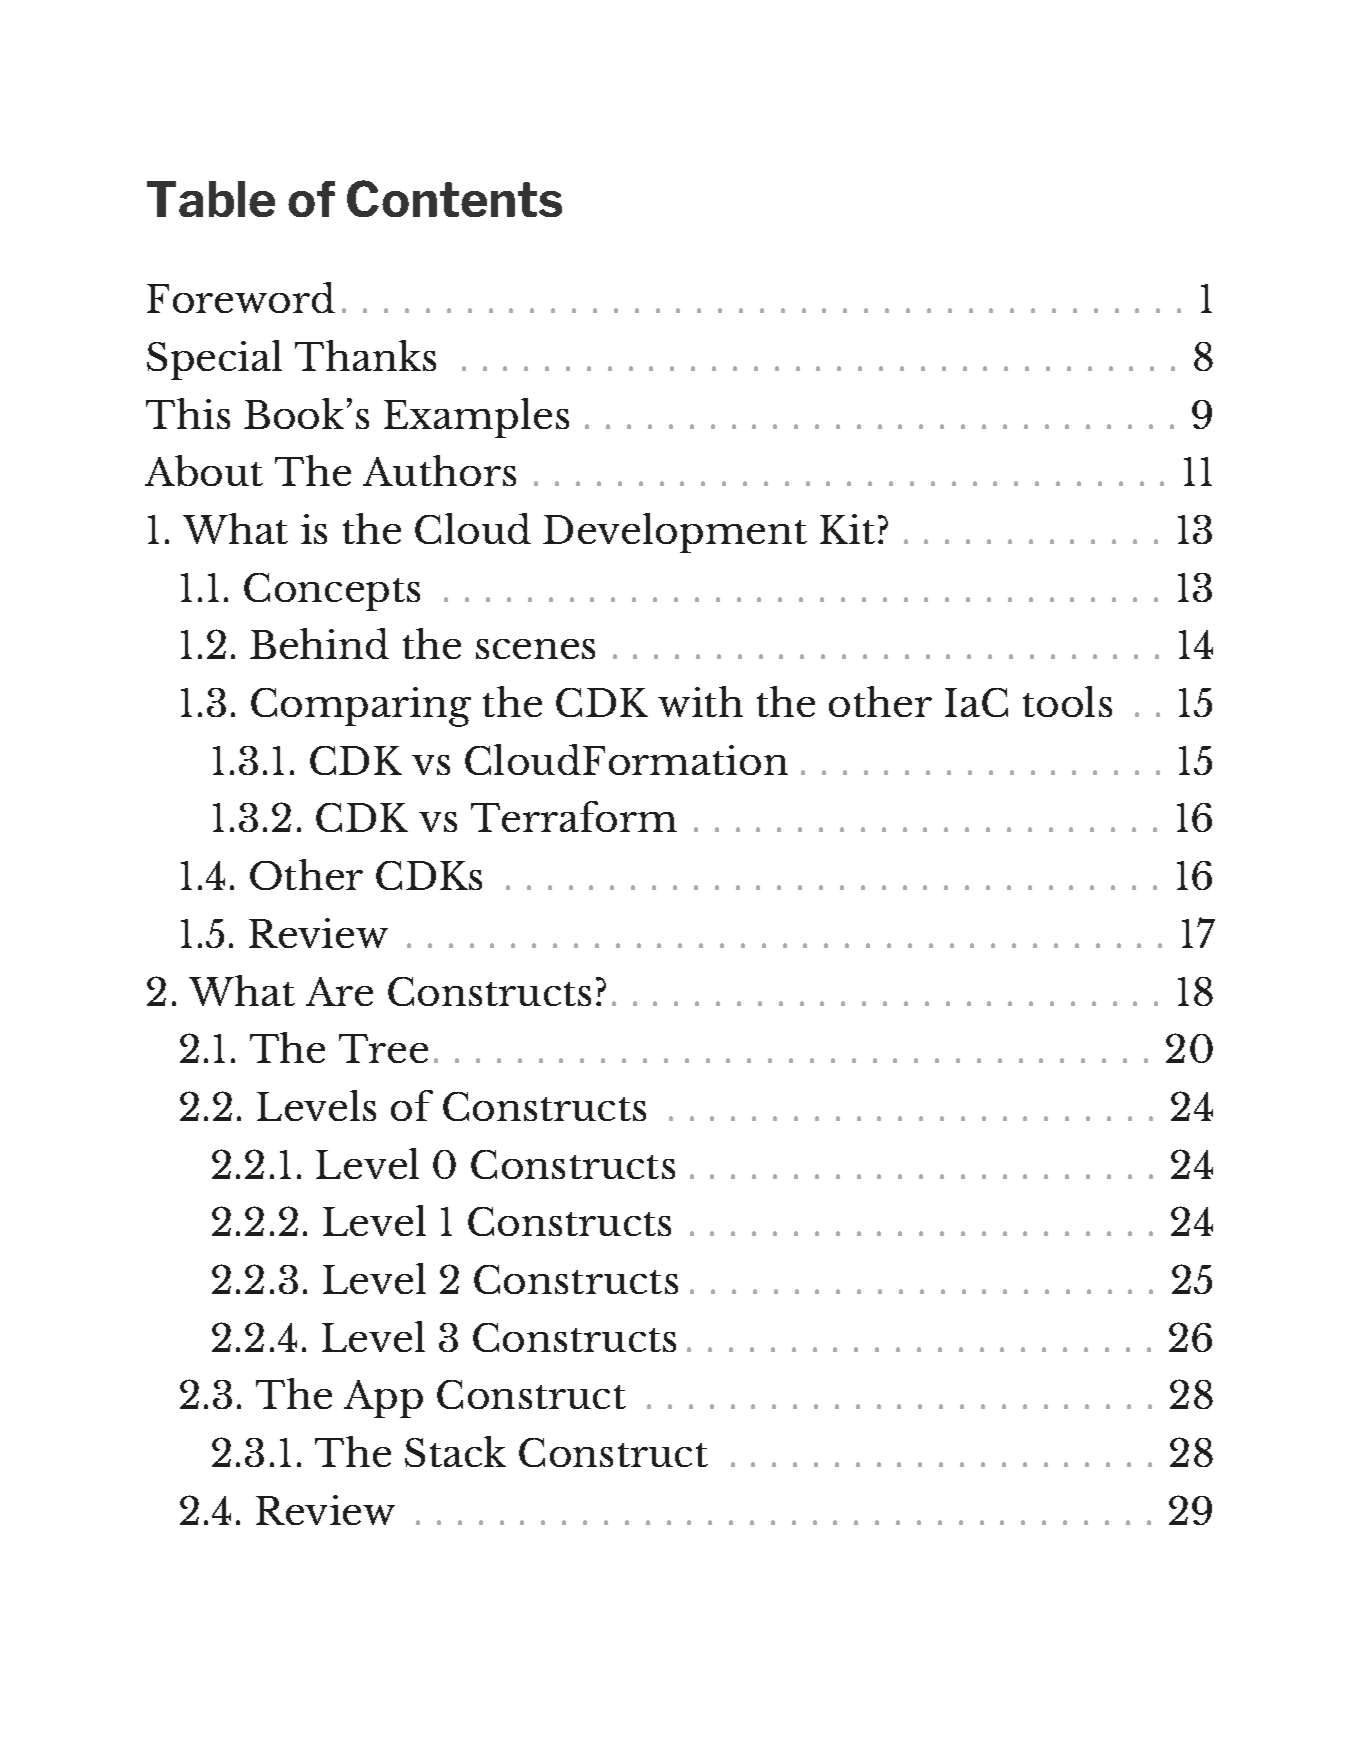 The width and height of the page is (1361, 1750). What do you see at coordinates (339, 991) in the page?
I see `Are` at bounding box center [339, 991].
